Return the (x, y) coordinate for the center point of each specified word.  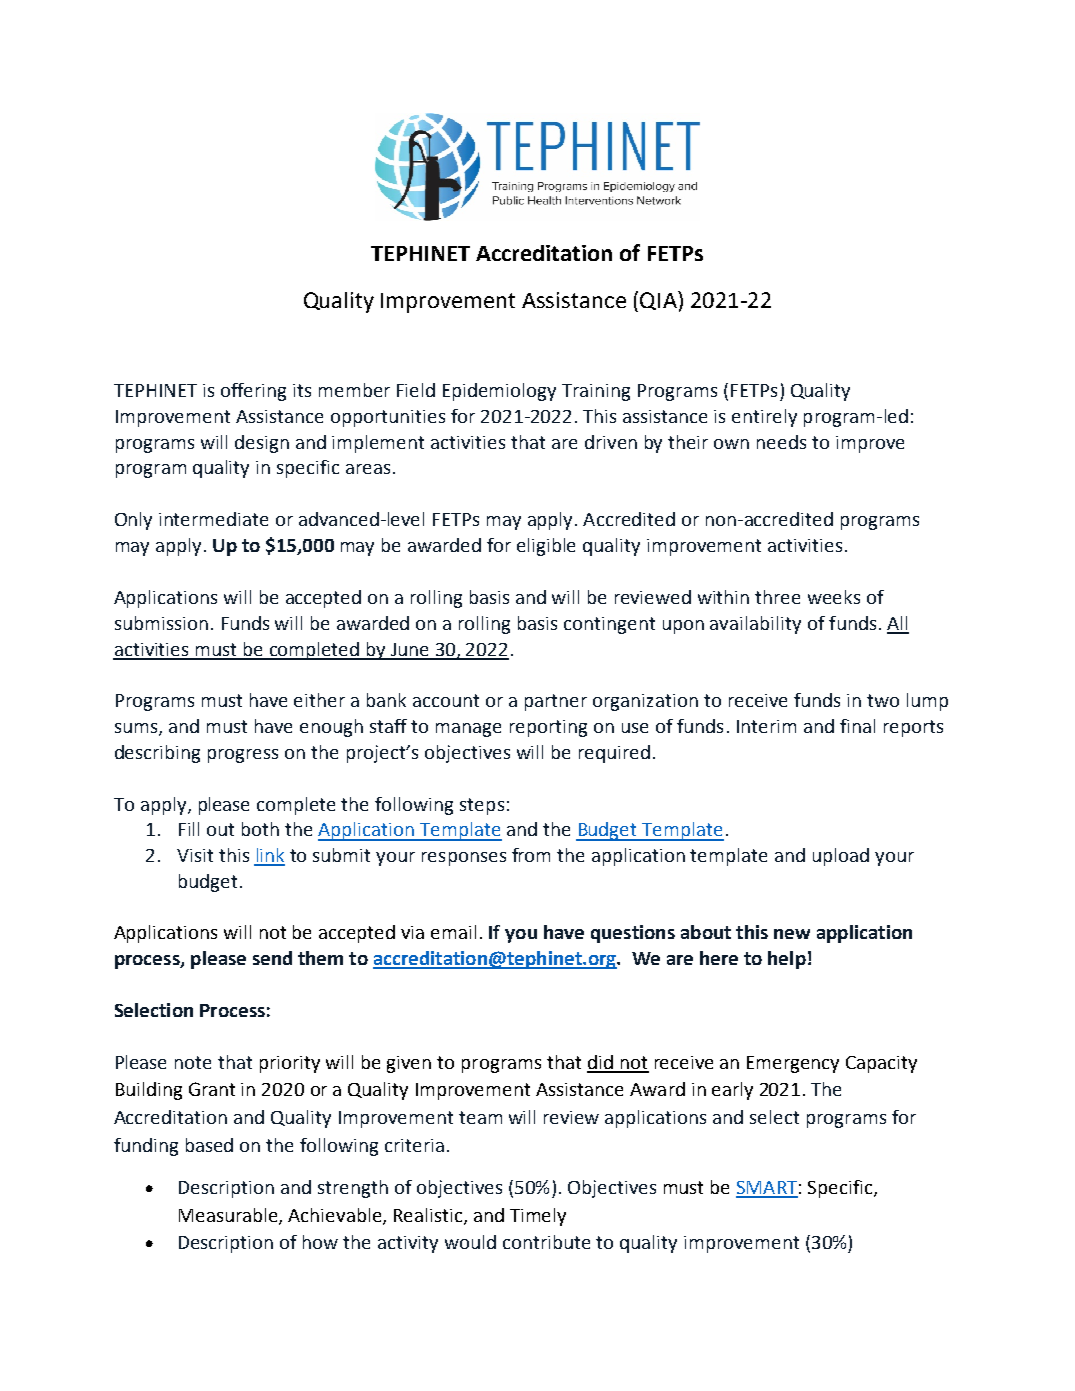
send (272, 958)
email (453, 932)
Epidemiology (499, 392)
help (787, 960)
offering (253, 392)
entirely (764, 418)
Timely (538, 1217)
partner (556, 702)
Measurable (229, 1216)
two (883, 700)
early (732, 1091)
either (319, 700)
